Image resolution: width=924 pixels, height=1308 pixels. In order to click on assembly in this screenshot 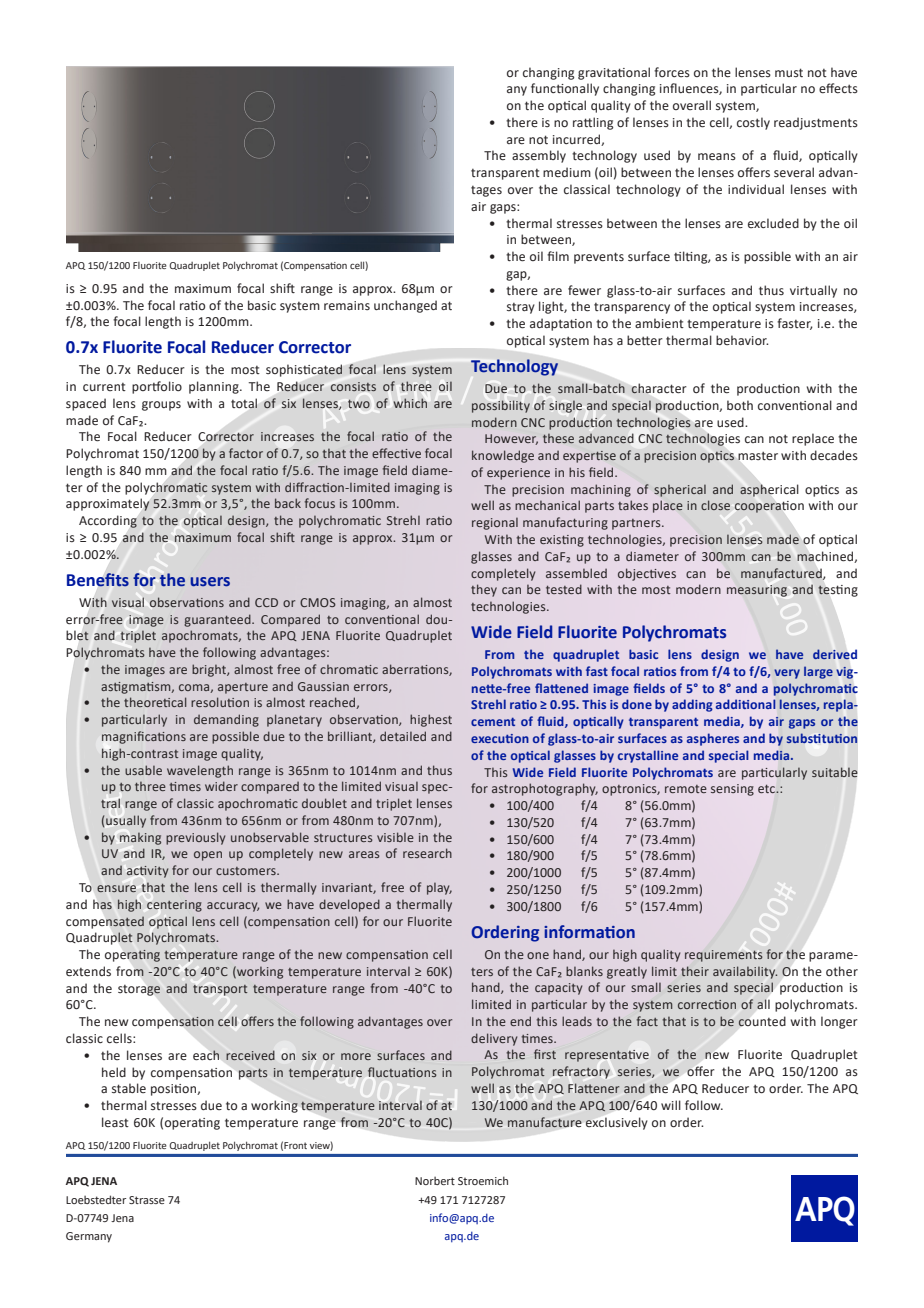, I will do `click(539, 156)`.
